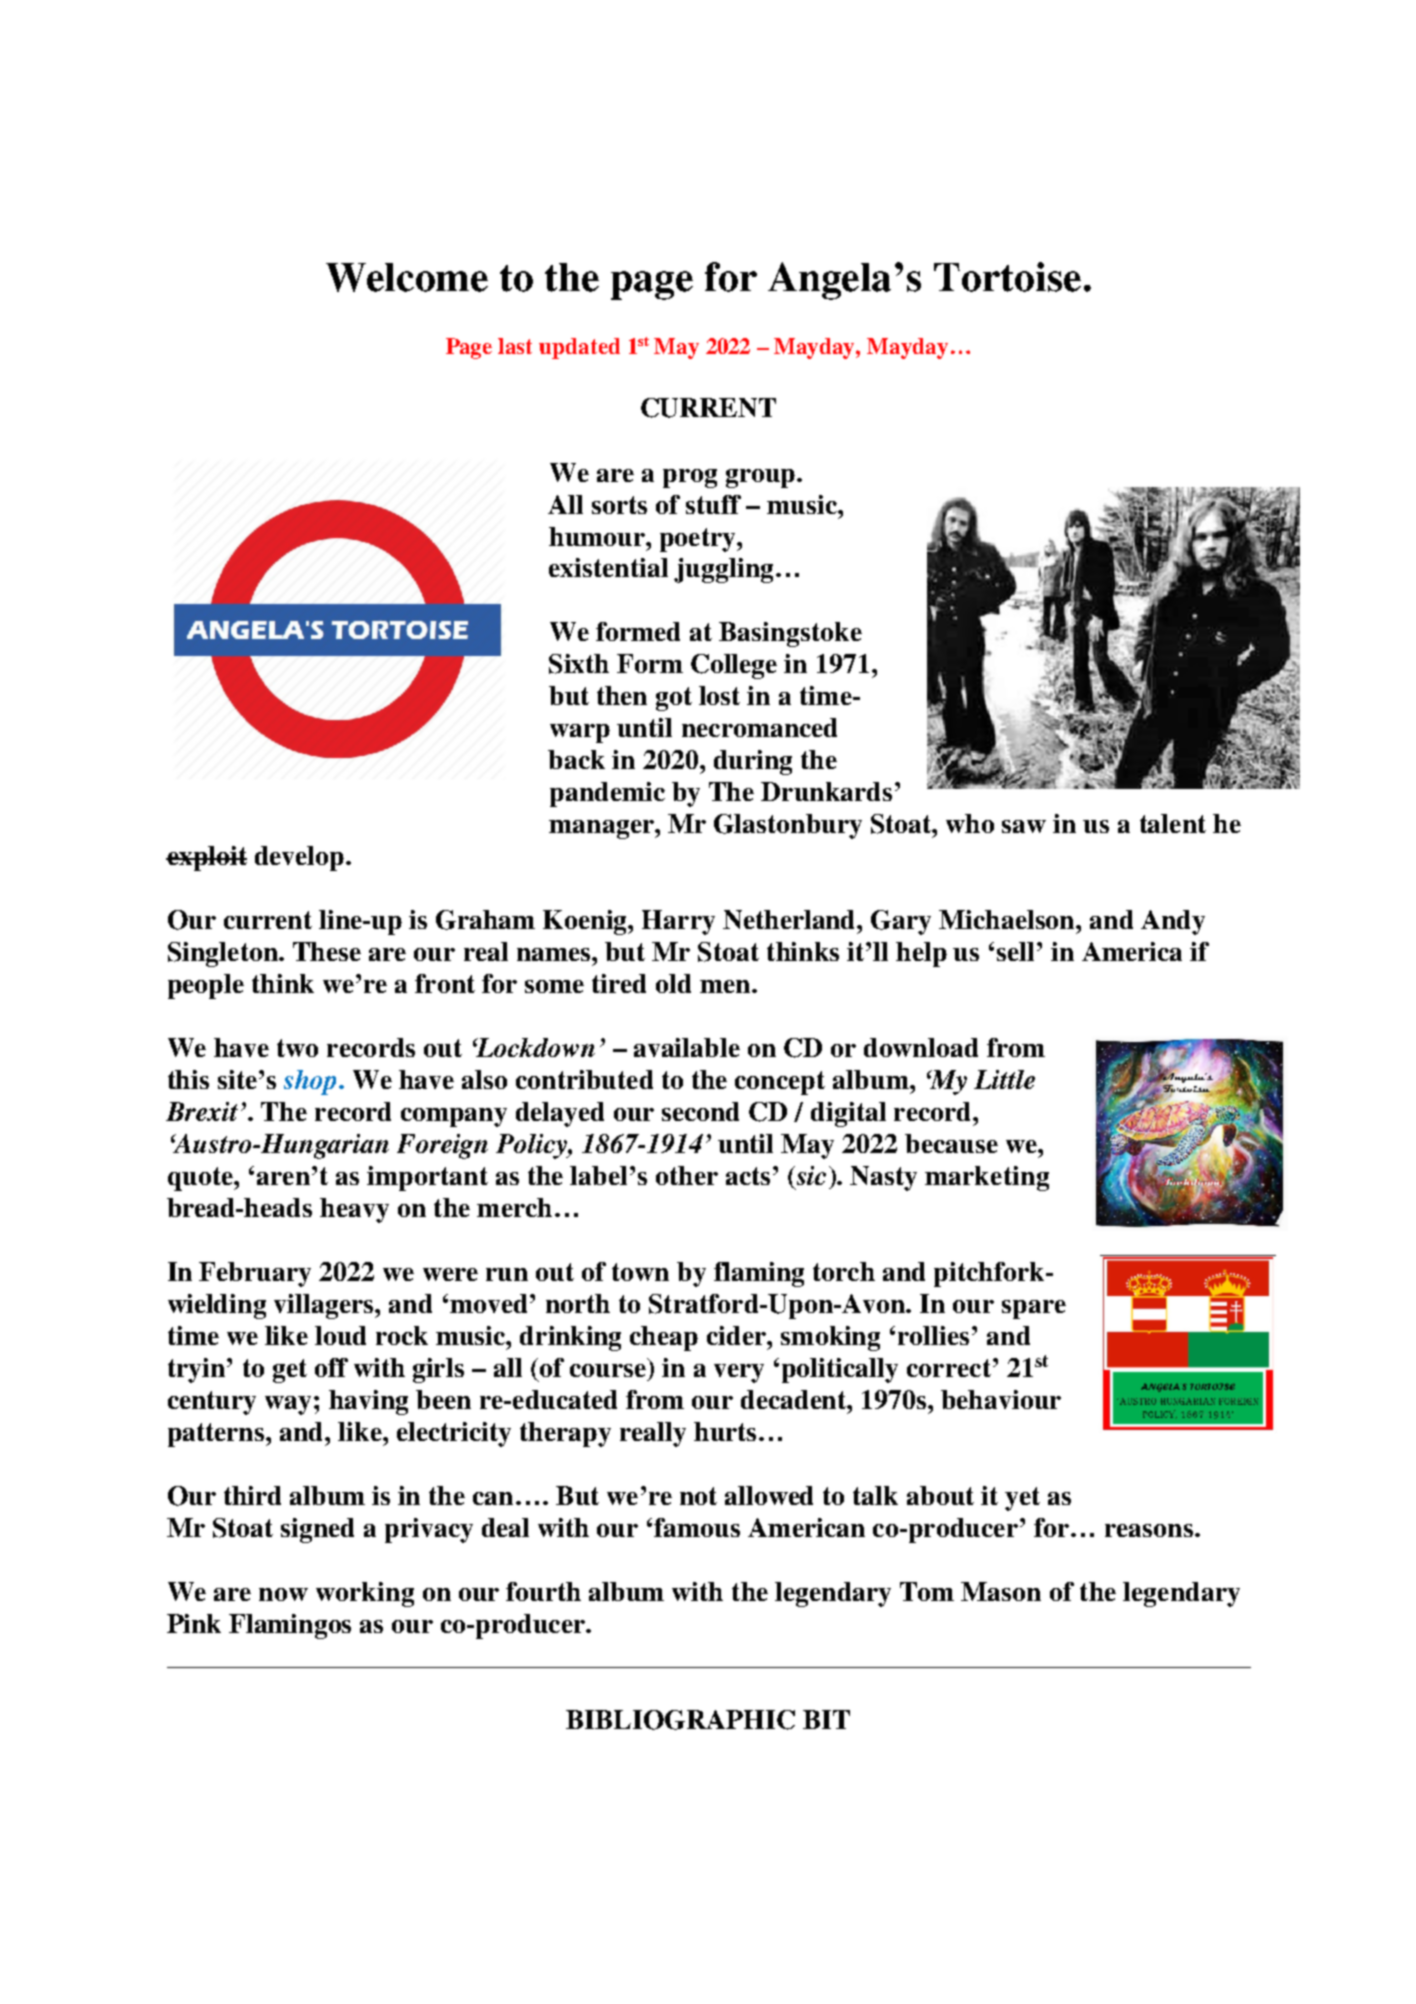 The image size is (1416, 2004). I want to click on updated, so click(579, 348).
